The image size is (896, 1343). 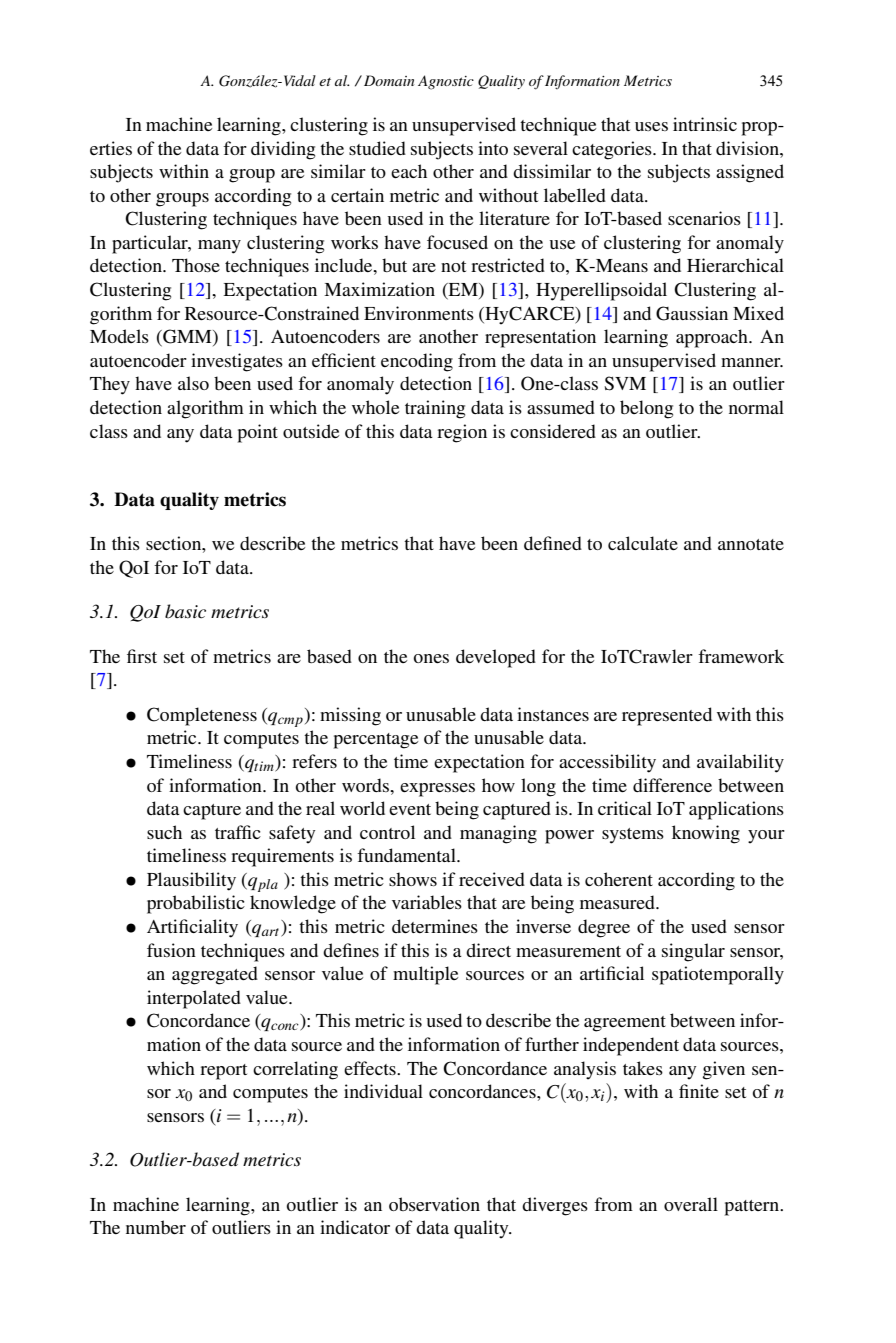 I want to click on singular, so click(x=693, y=952).
